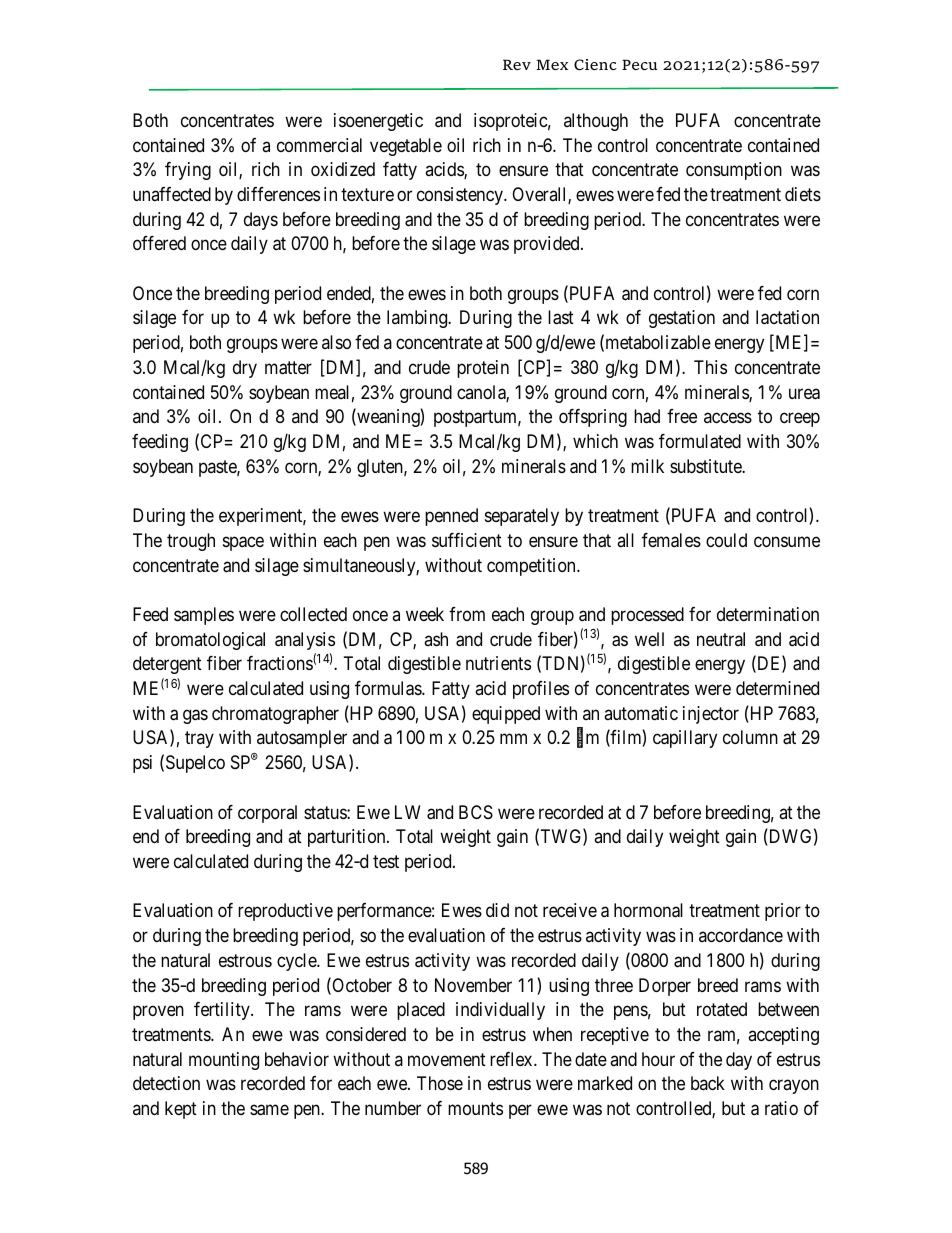  I want to click on consumption, so click(734, 171).
